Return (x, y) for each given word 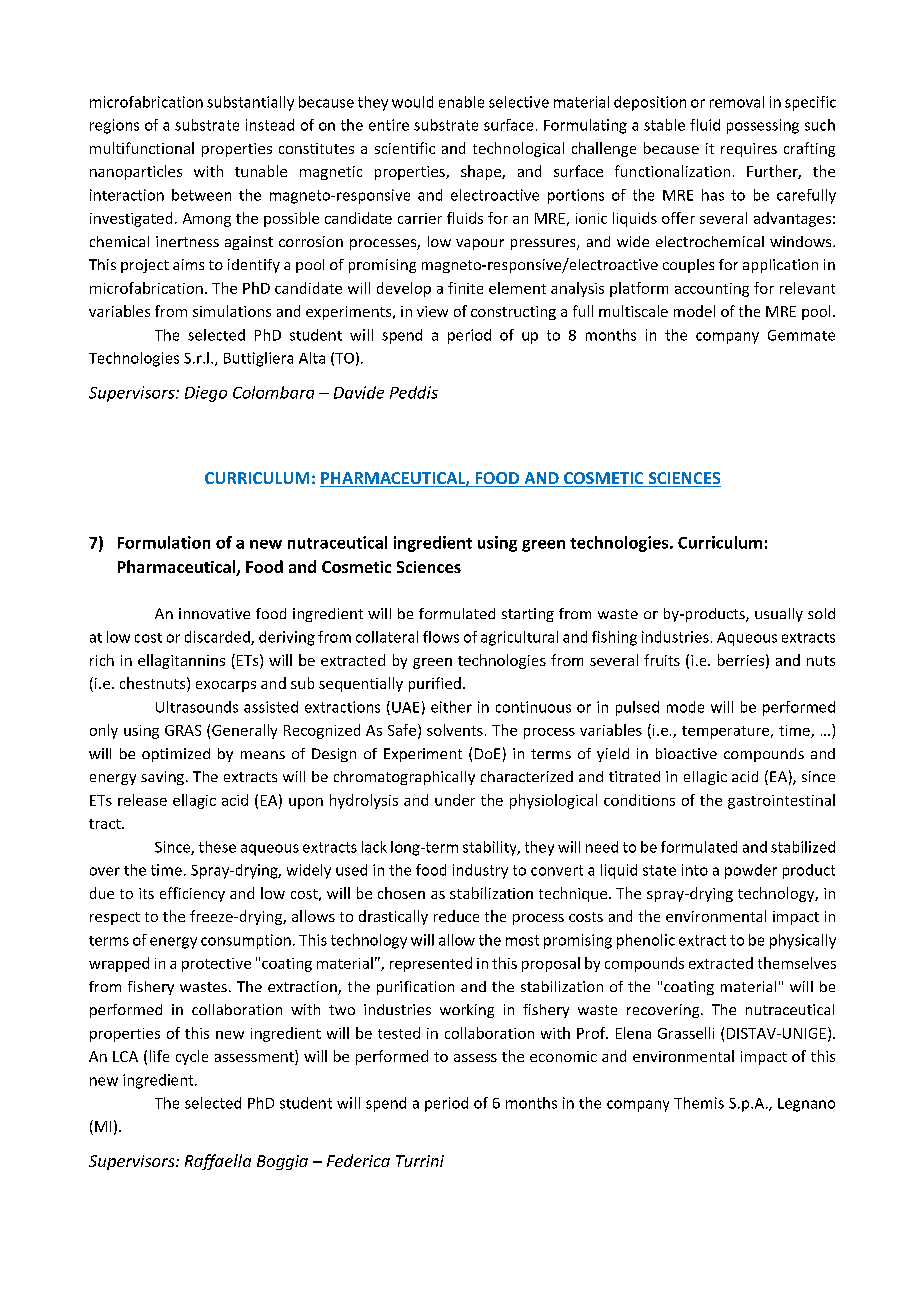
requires (749, 150)
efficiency (192, 894)
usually (779, 615)
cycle (192, 1057)
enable (461, 102)
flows (441, 637)
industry (480, 871)
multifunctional (142, 148)
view (432, 311)
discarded (218, 638)
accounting (712, 290)
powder (751, 871)
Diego (206, 394)
